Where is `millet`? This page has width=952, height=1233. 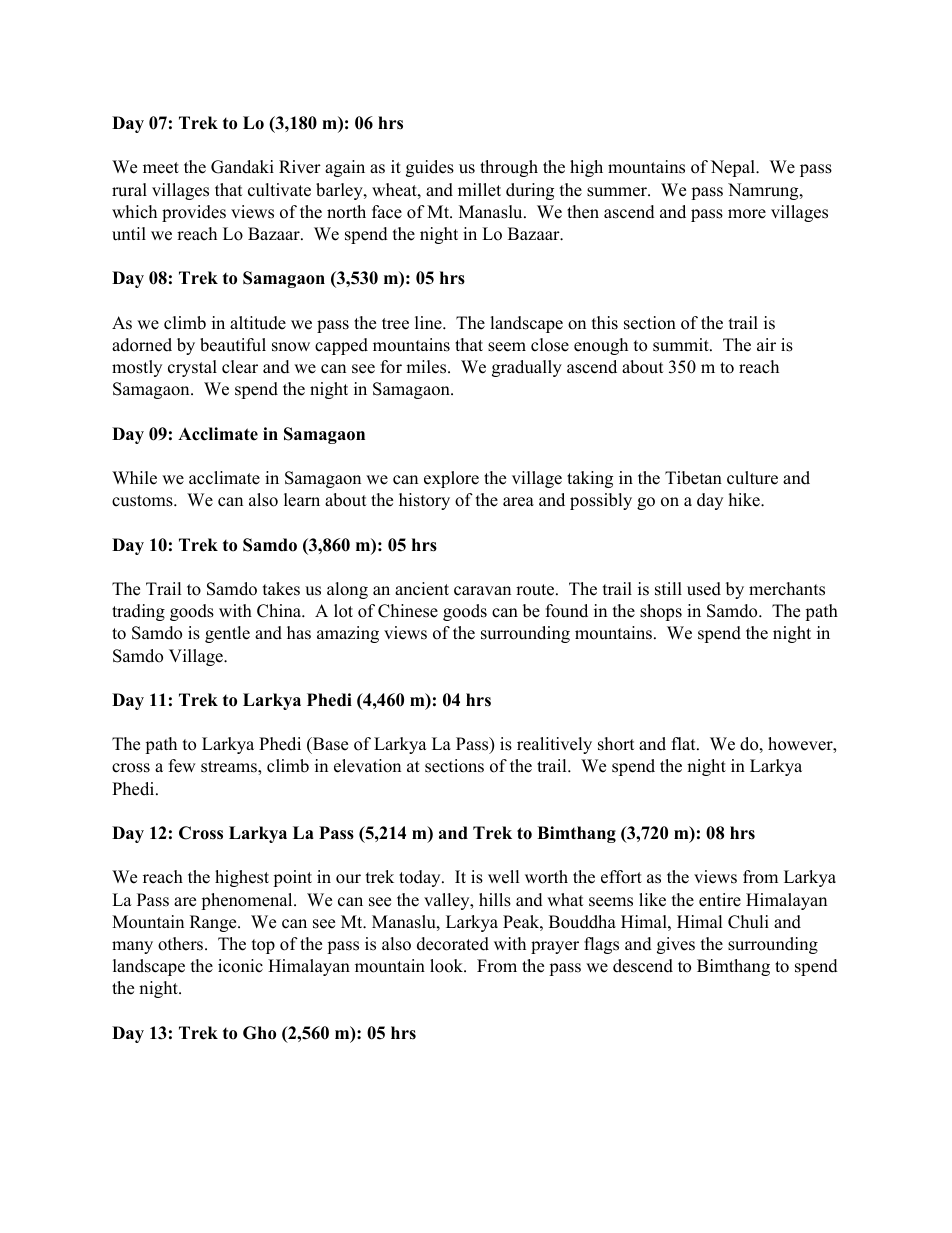 millet is located at coordinates (479, 190).
